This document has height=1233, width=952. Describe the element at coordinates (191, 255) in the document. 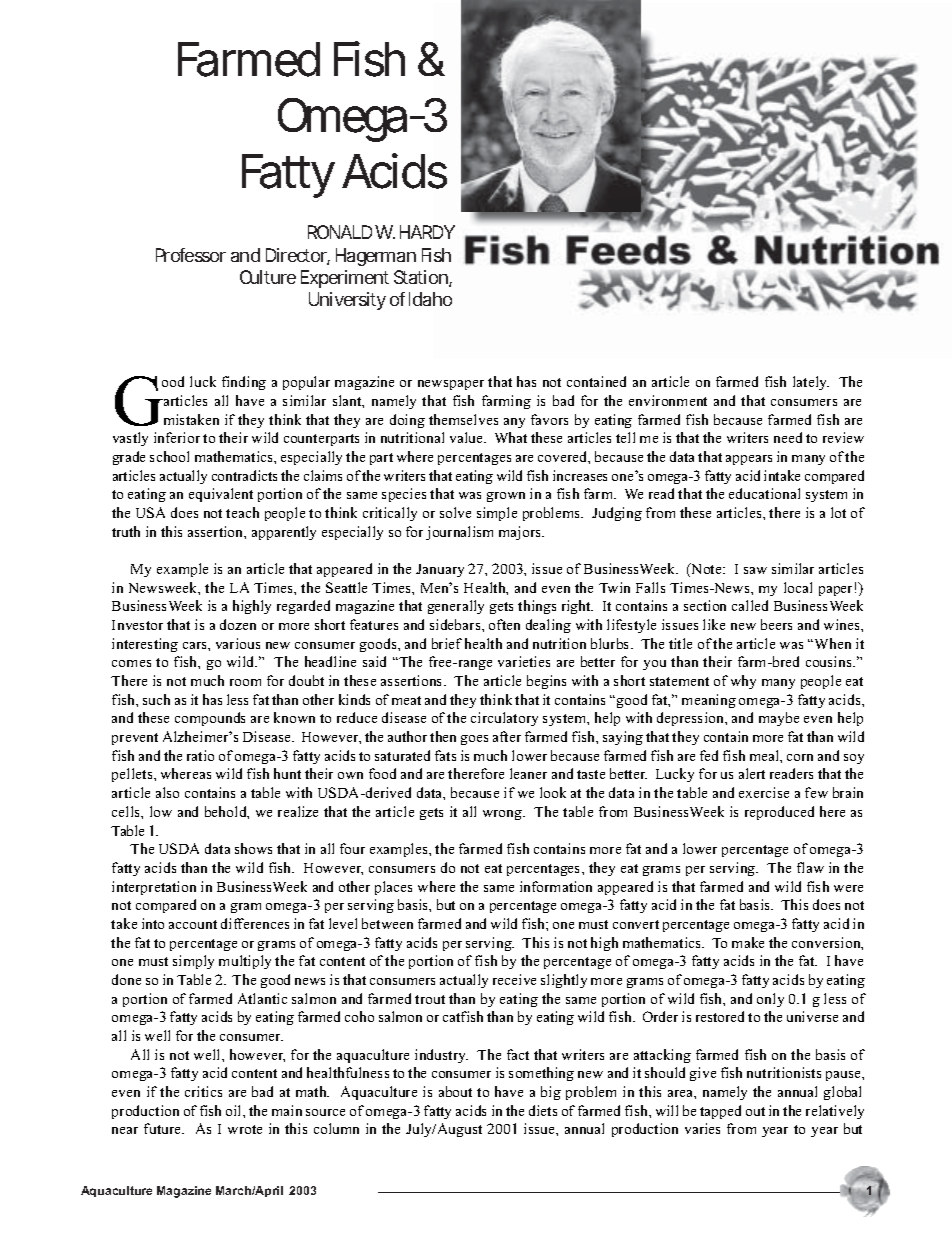

I see `Professor` at that location.
